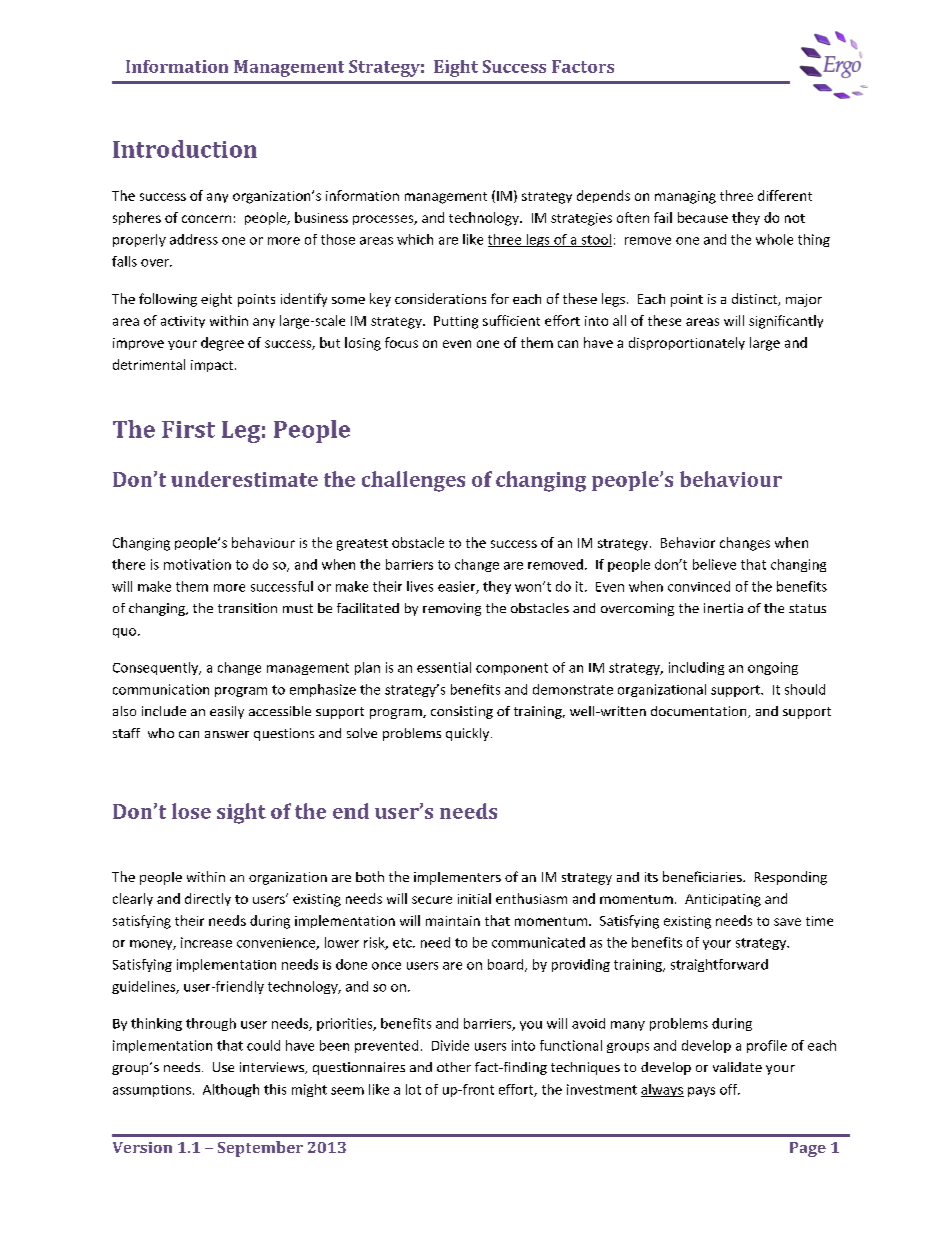 This screenshot has width=952, height=1233. Describe the element at coordinates (188, 429) in the screenshot. I see `First` at that location.
